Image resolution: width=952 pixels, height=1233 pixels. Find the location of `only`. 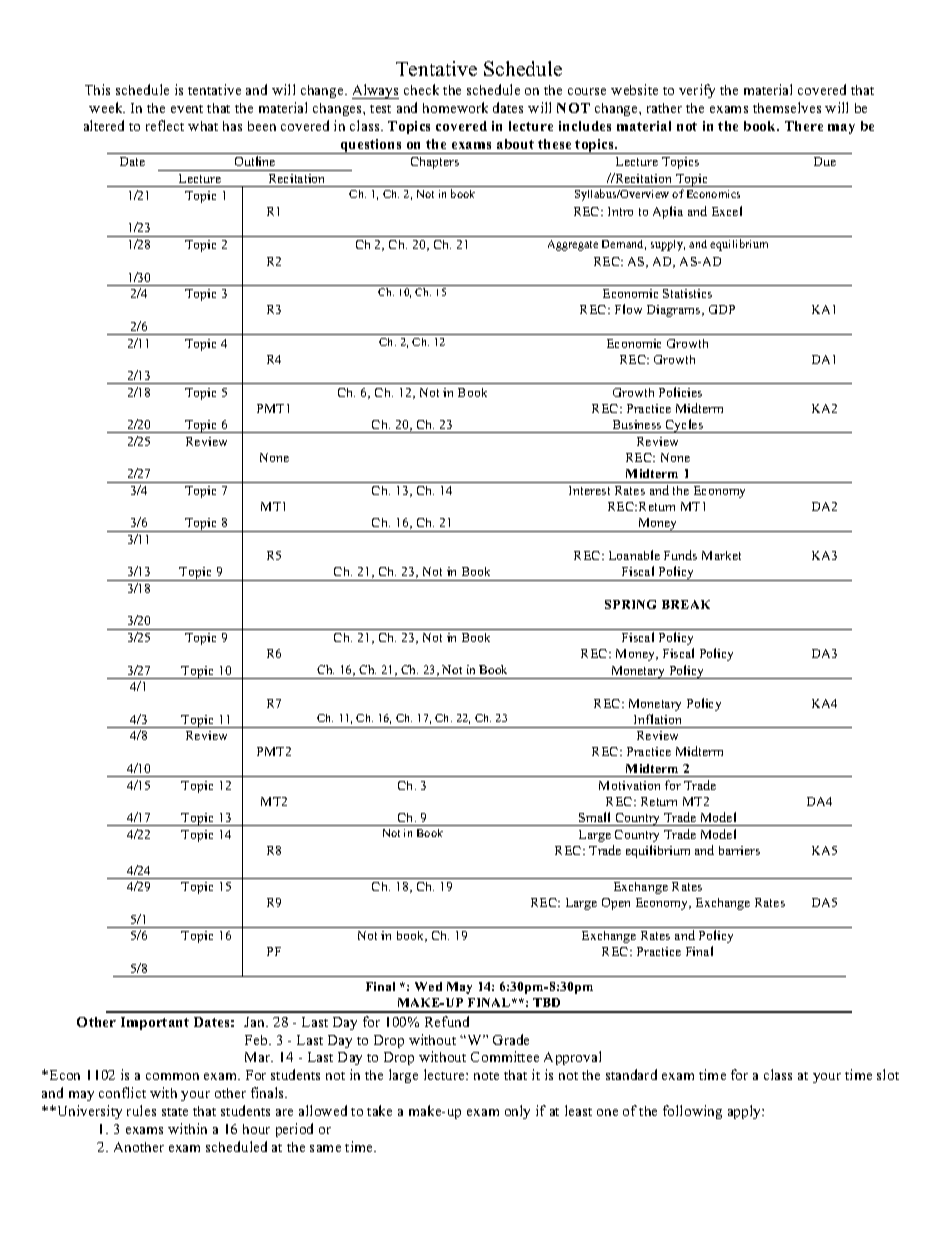

only is located at coordinates (517, 1112).
